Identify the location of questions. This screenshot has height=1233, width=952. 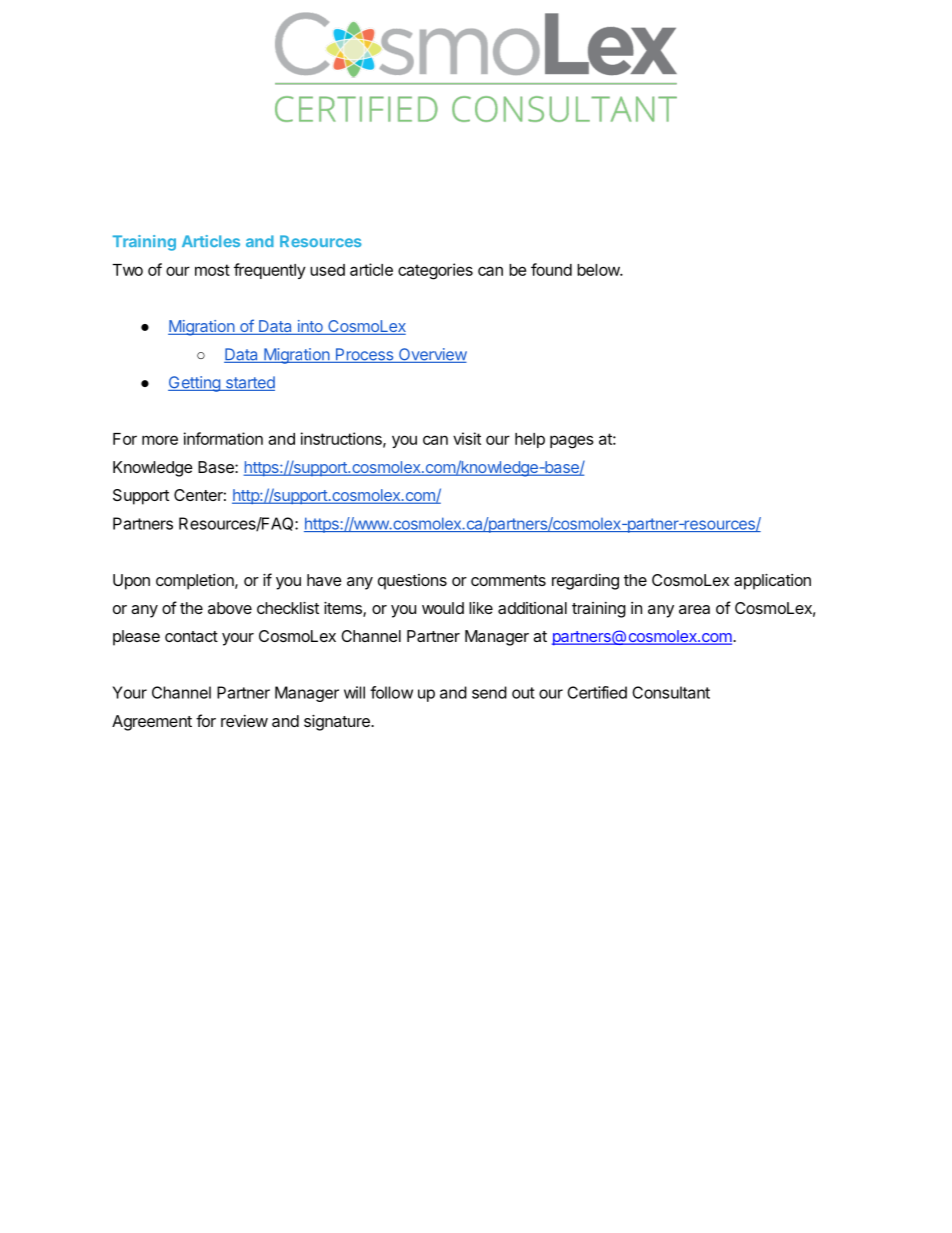
(412, 582).
